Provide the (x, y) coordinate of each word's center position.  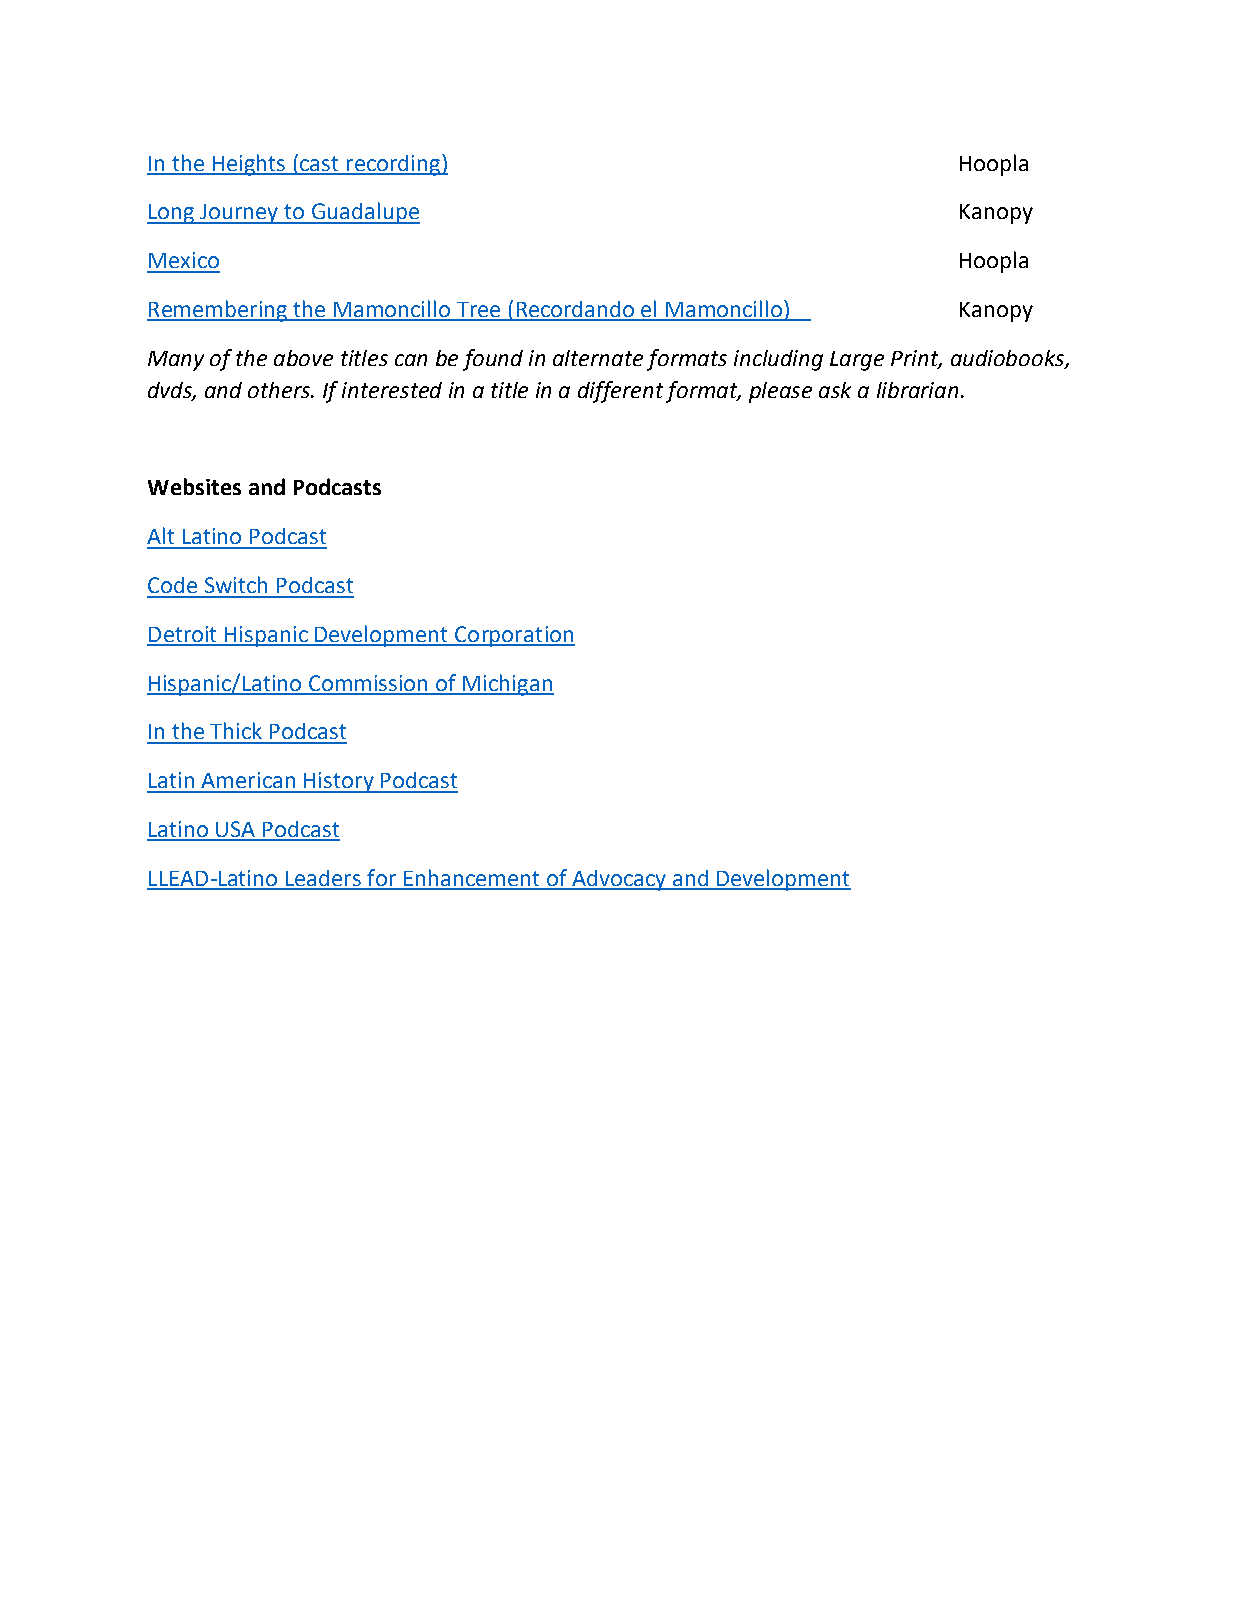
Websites (194, 486)
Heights (249, 165)
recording (393, 165)
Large (857, 361)
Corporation (514, 636)
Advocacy (619, 880)
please (780, 392)
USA (236, 830)
